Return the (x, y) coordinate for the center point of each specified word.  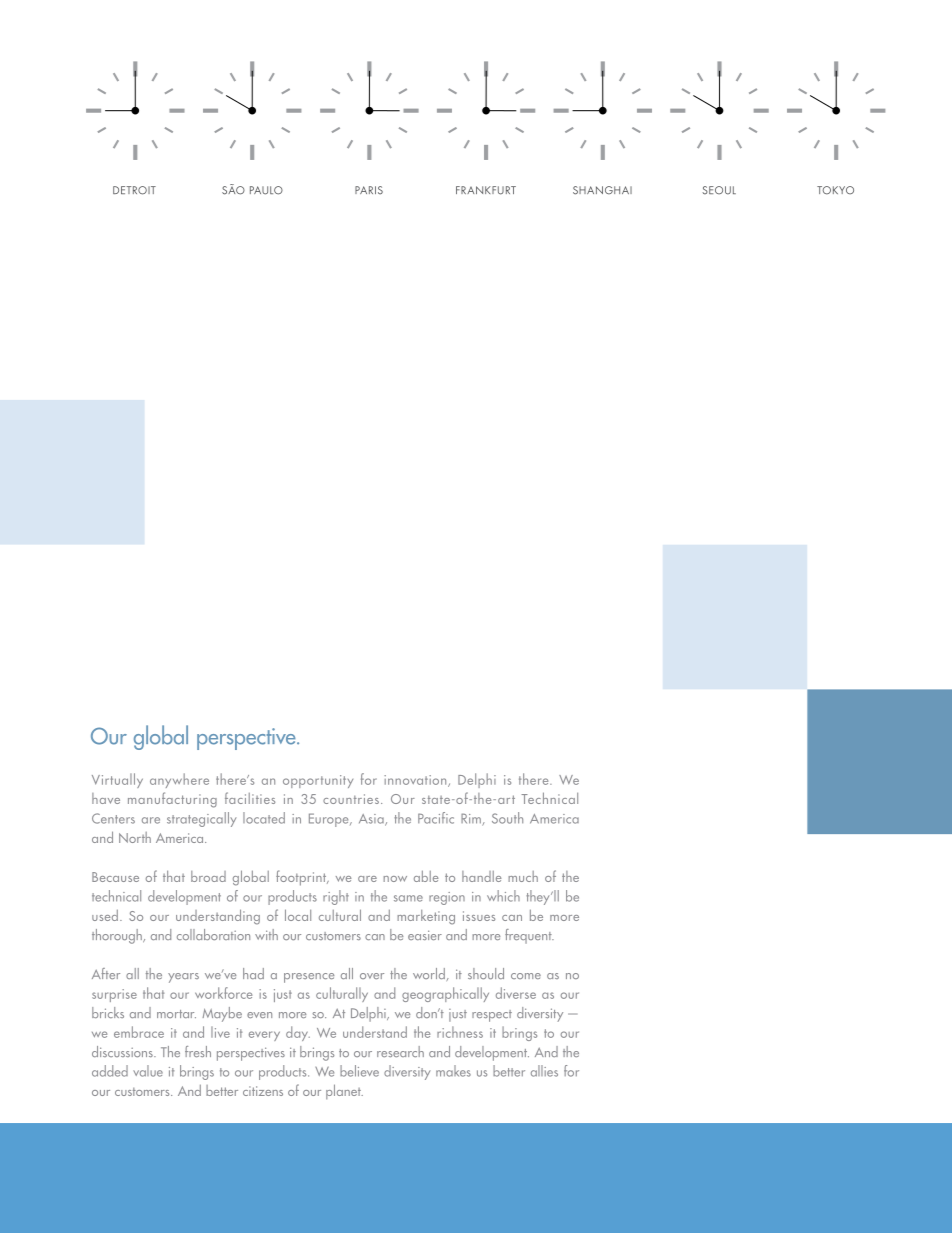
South (507, 818)
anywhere (179, 780)
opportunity (318, 781)
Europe (330, 820)
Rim (472, 819)
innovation (416, 781)
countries (351, 799)
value (148, 1071)
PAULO (266, 190)
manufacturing (172, 800)
